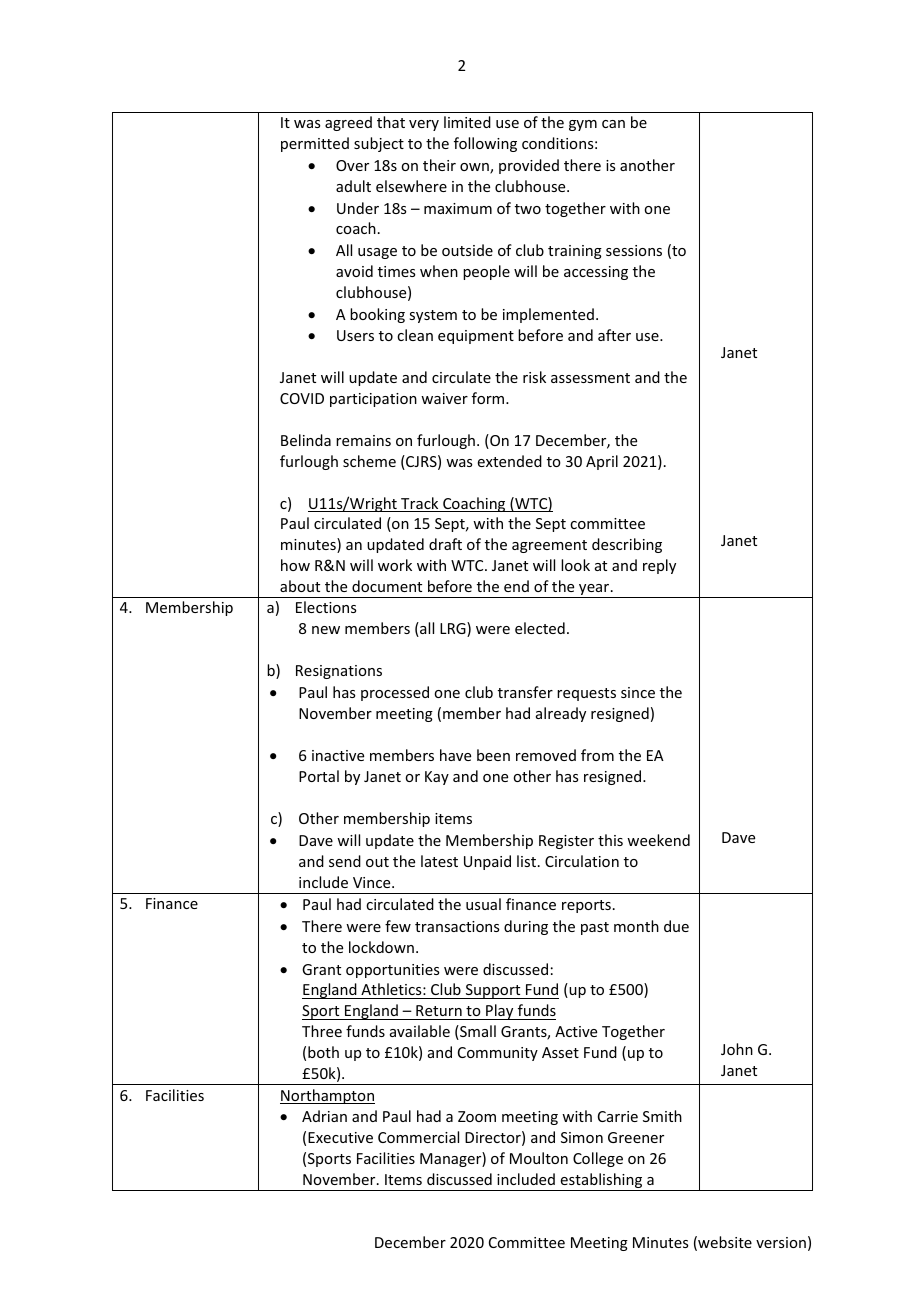  I want to click on since, so click(638, 692).
